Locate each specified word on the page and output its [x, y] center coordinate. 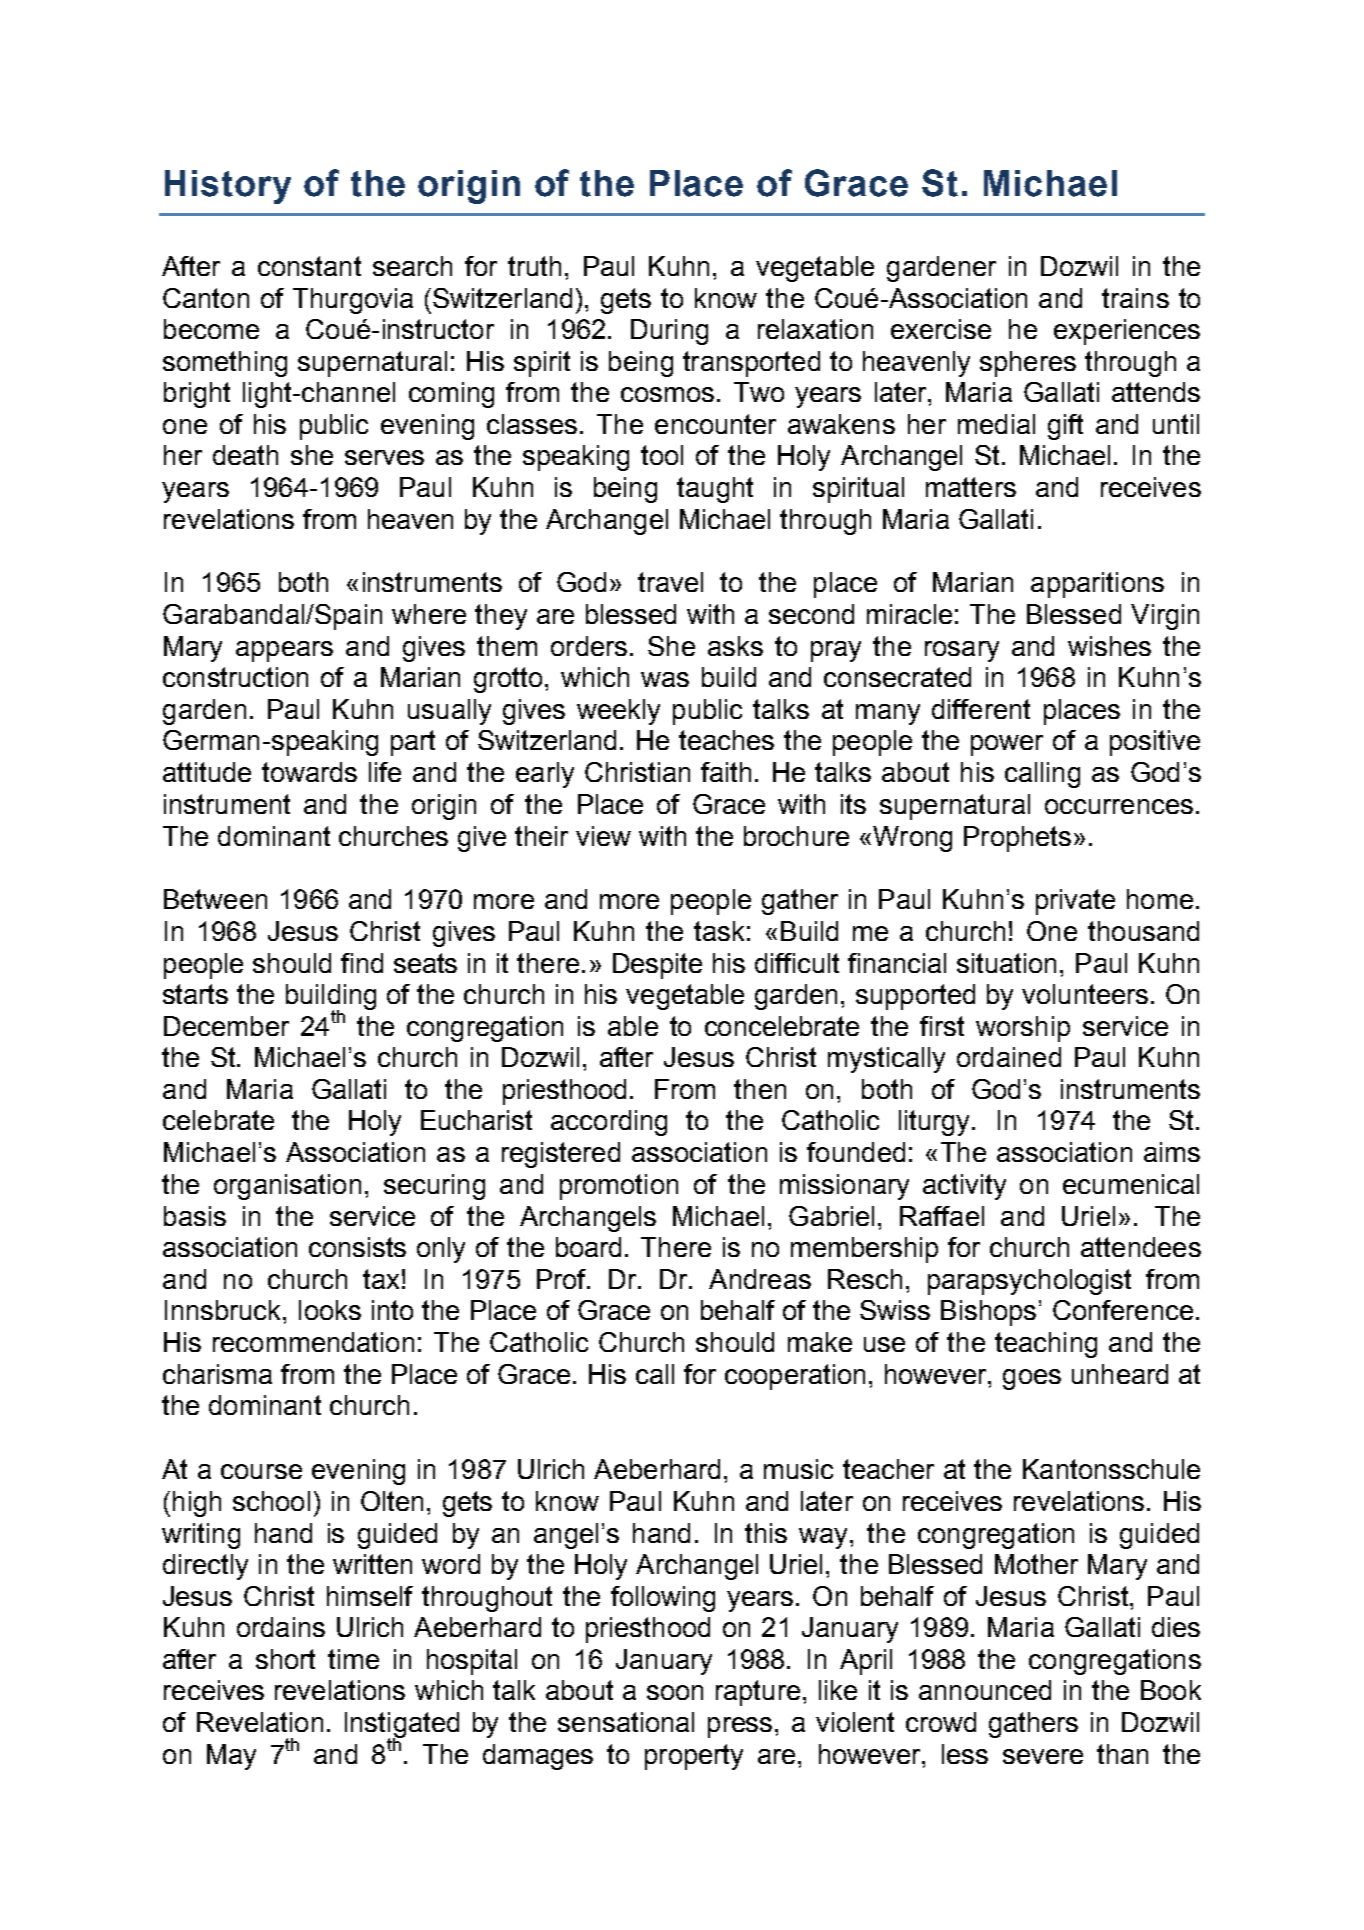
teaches [726, 740]
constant [309, 266]
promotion [619, 1187]
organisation [287, 1187]
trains [1135, 298]
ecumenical [1131, 1184]
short [285, 1659]
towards [309, 772]
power [1007, 745]
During [669, 332]
